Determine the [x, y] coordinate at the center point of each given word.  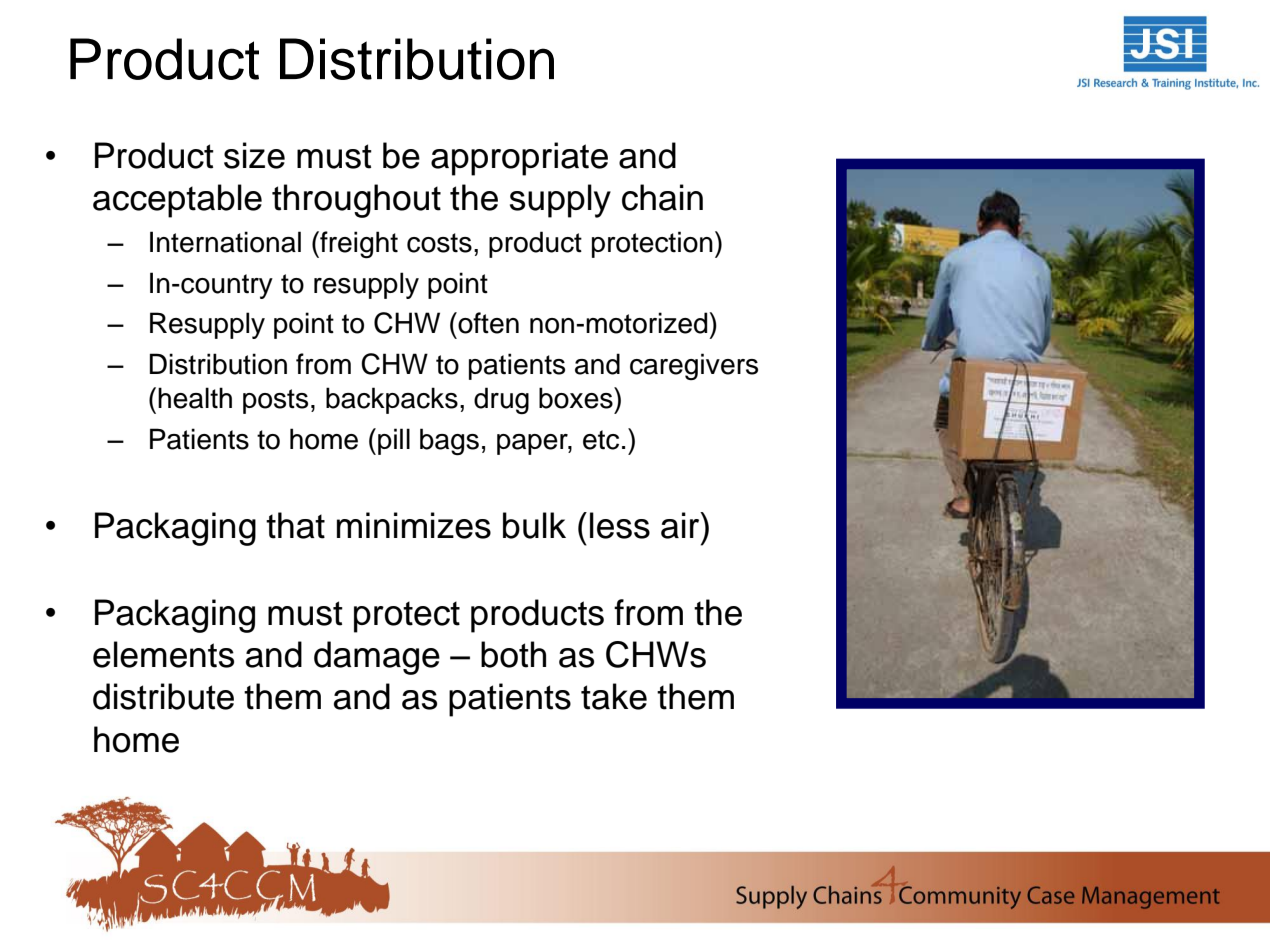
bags [449, 442]
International [225, 242]
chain [662, 197]
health [195, 398]
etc [601, 440]
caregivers [694, 366]
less [620, 525]
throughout [356, 201]
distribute [163, 696]
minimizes [414, 525]
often [487, 323]
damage [377, 658]
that [295, 525]
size [254, 155]
